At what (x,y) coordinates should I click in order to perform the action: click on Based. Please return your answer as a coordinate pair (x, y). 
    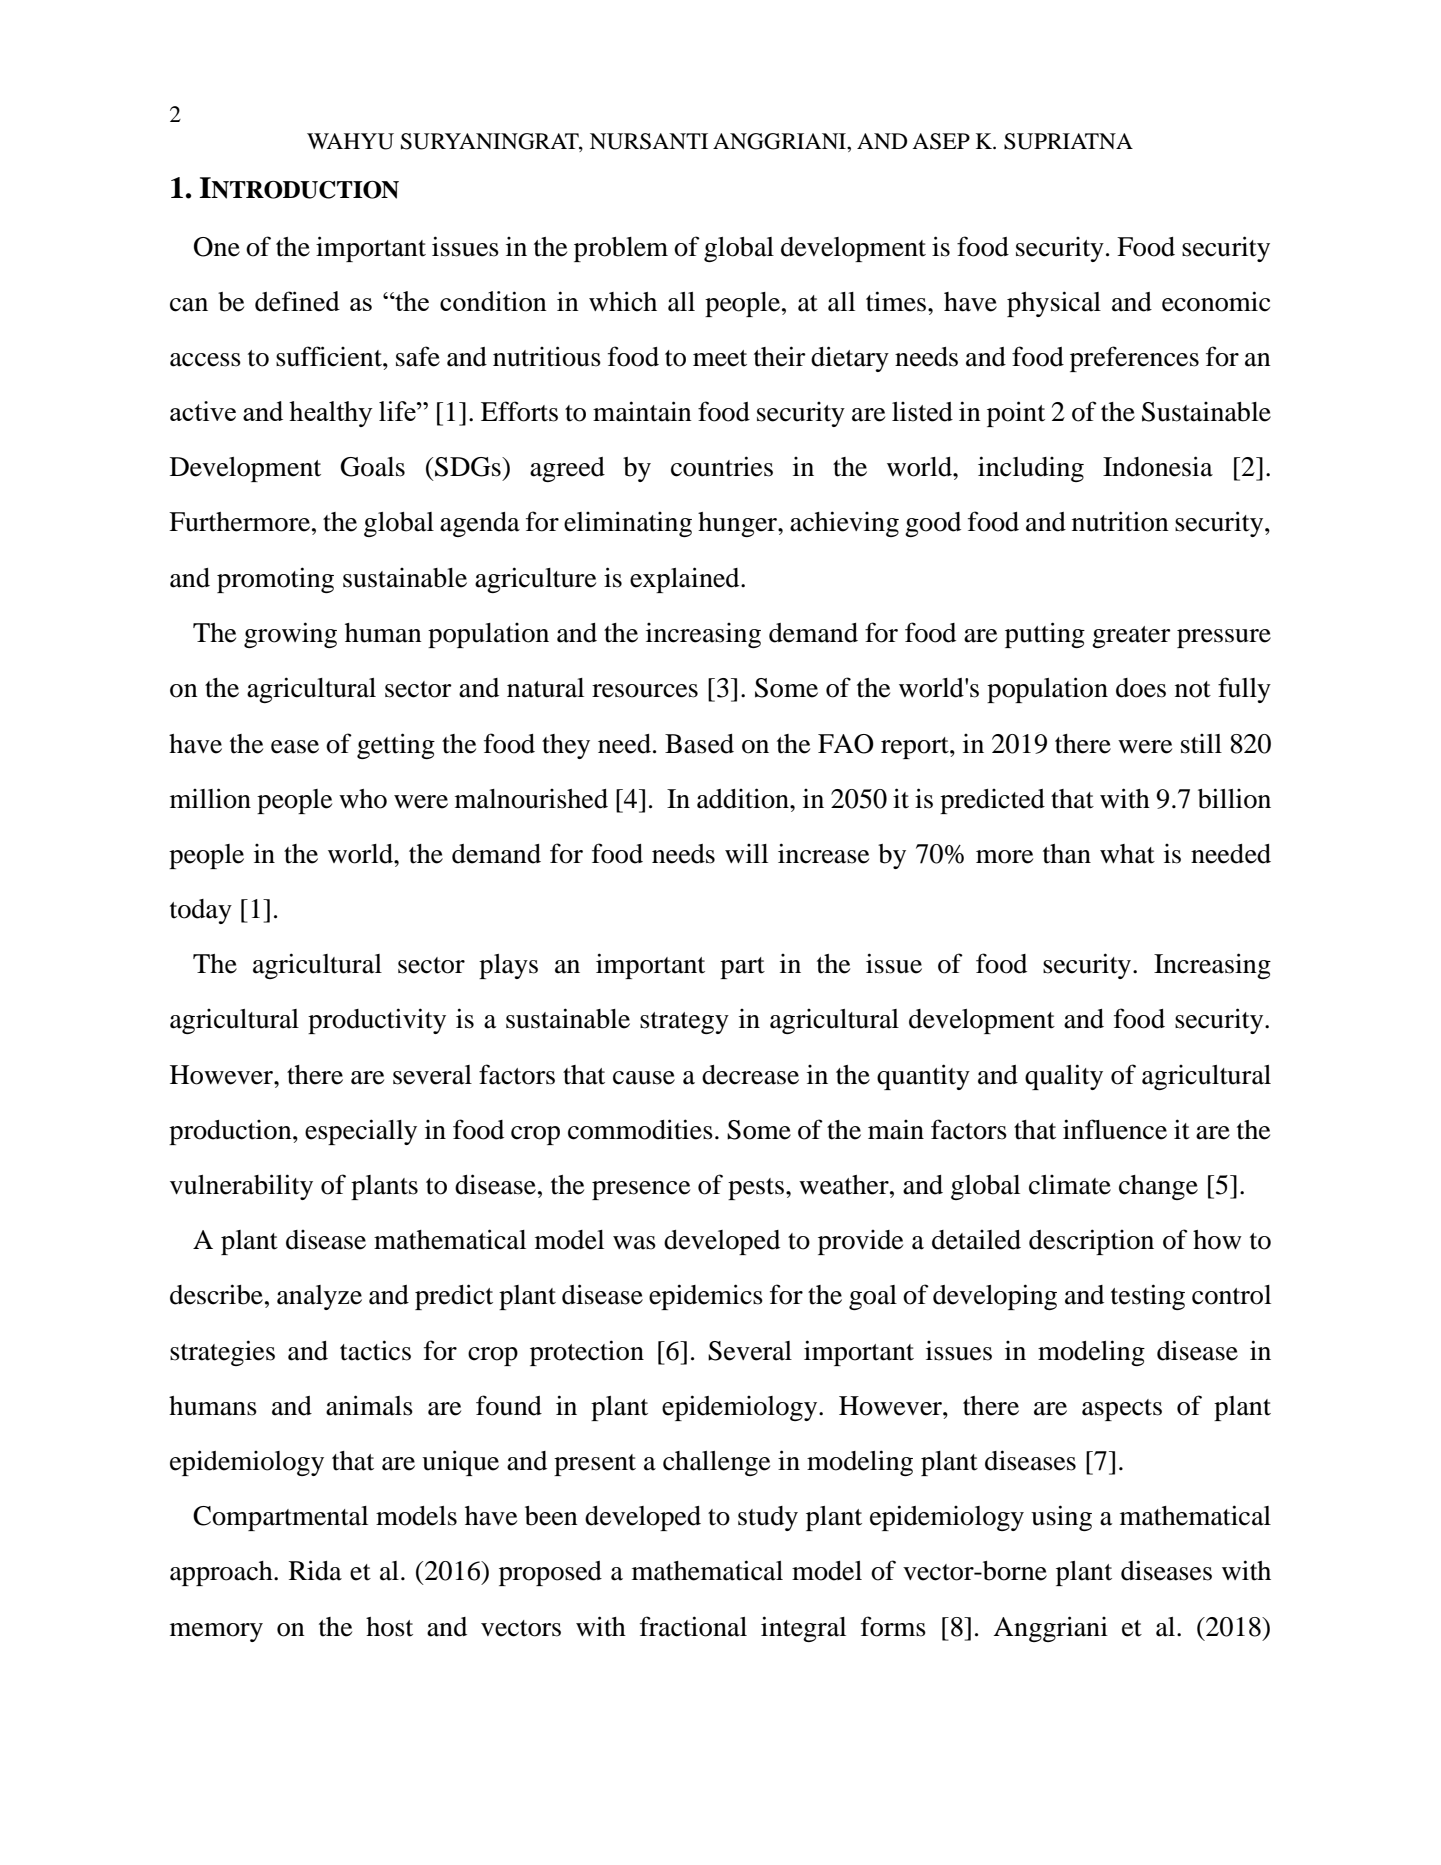
    Looking at the image, I should click on (699, 744).
